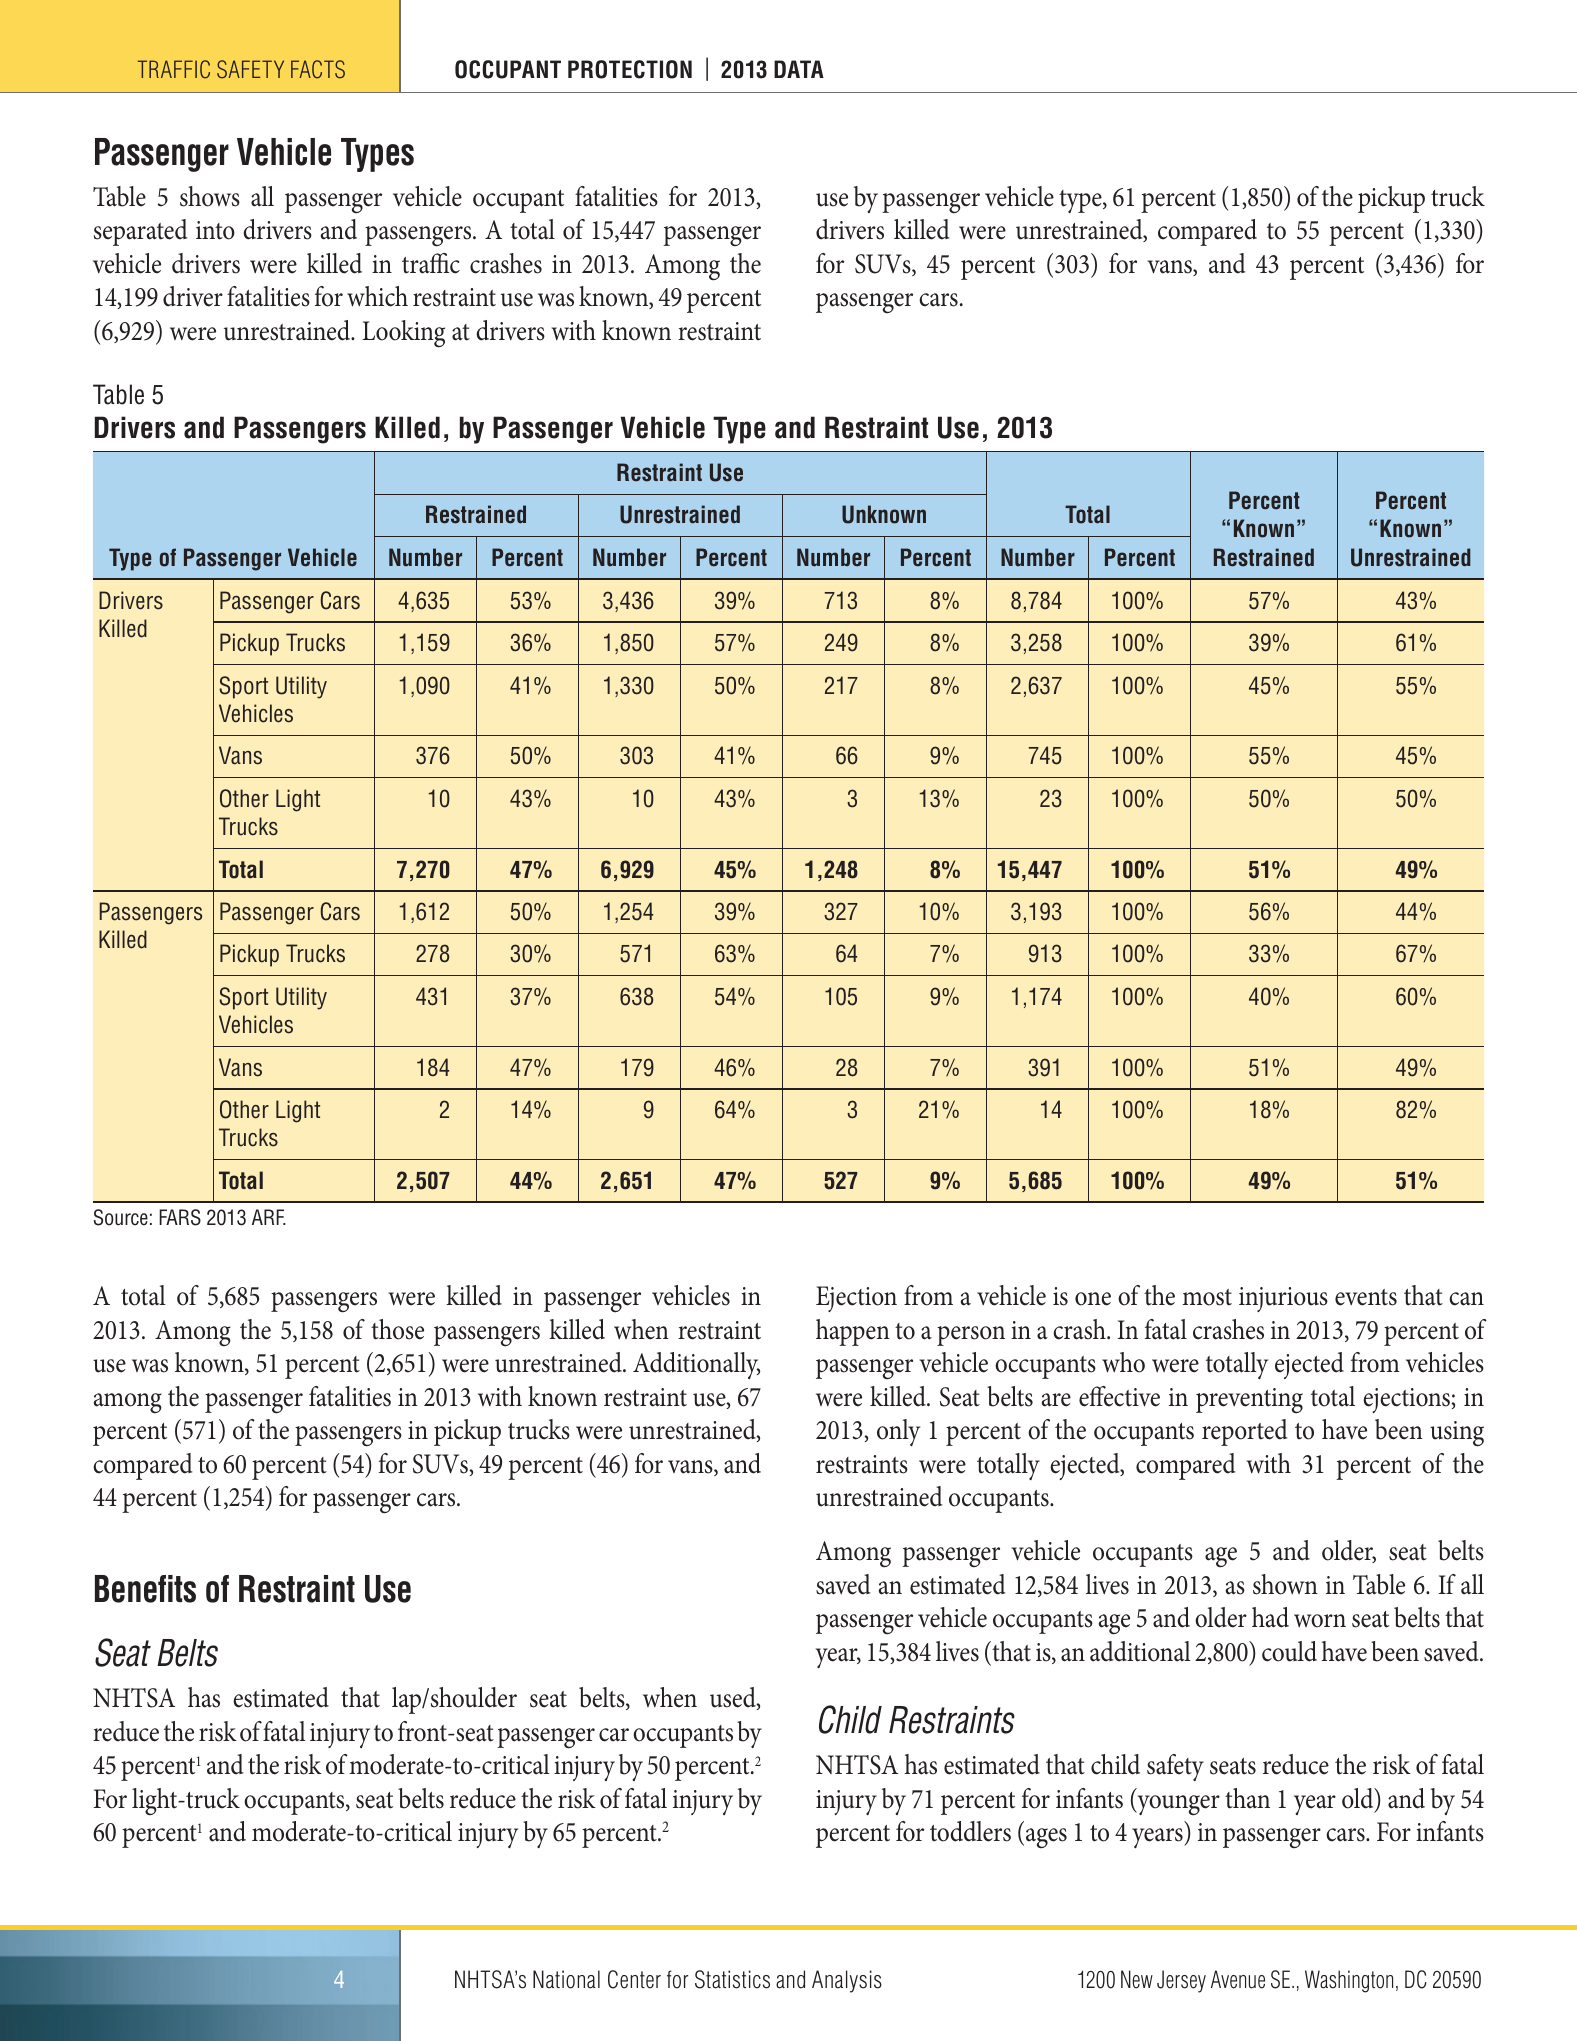 The height and width of the screenshot is (2041, 1577). Describe the element at coordinates (799, 69) in the screenshot. I see `DATA` at that location.
